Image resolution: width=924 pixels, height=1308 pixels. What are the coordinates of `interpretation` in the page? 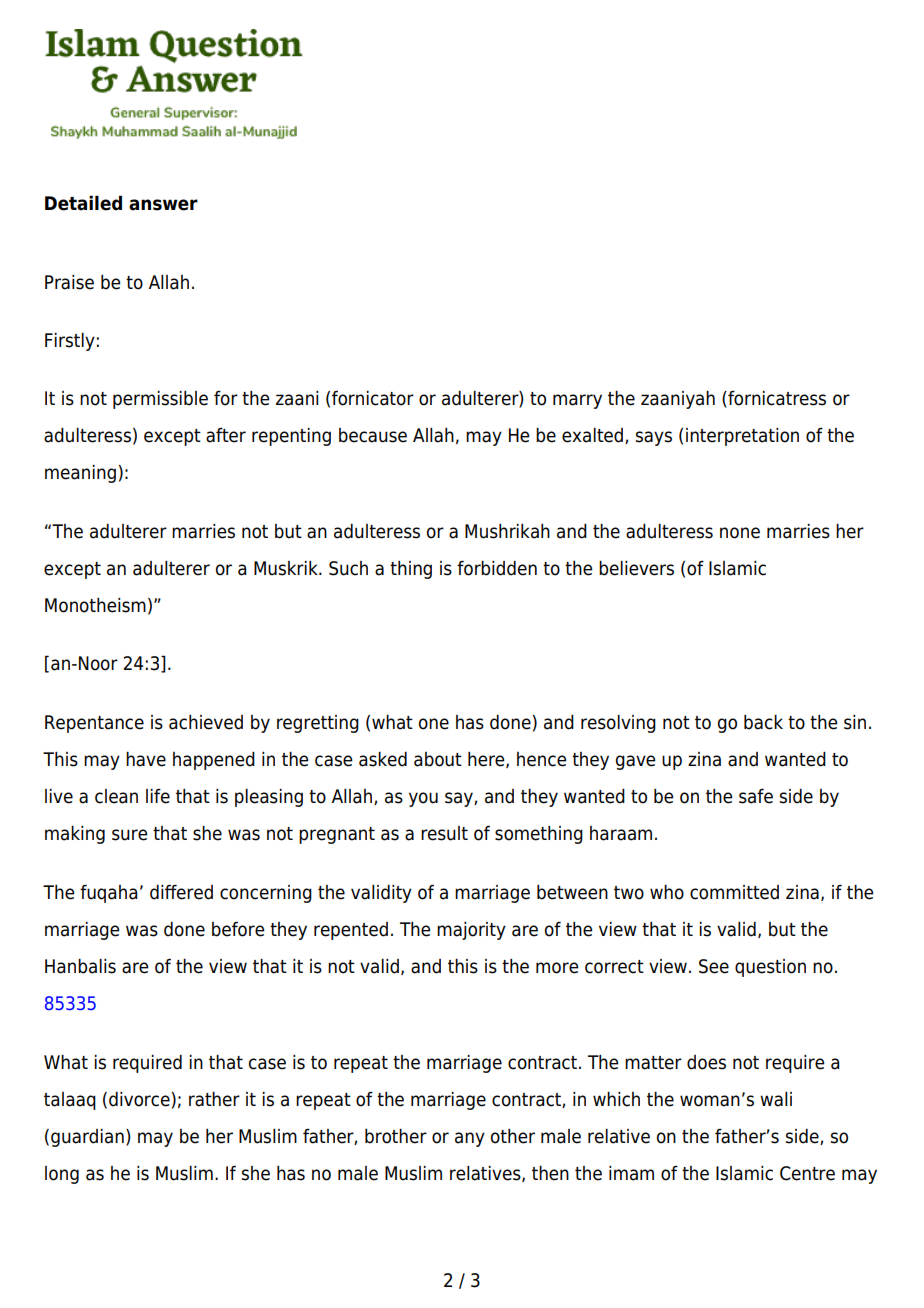 It's located at (742, 437).
